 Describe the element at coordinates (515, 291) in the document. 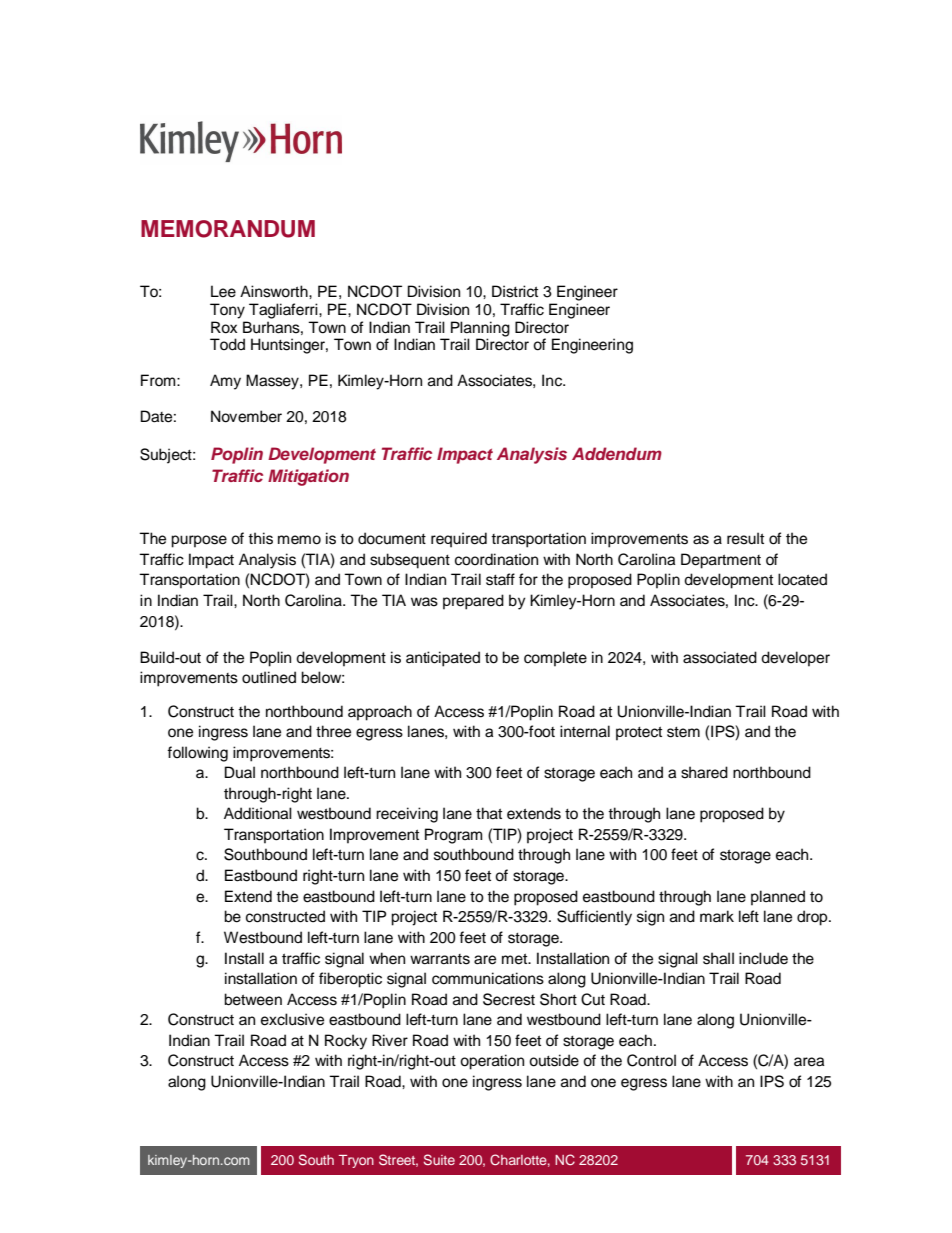

I see `District` at that location.
